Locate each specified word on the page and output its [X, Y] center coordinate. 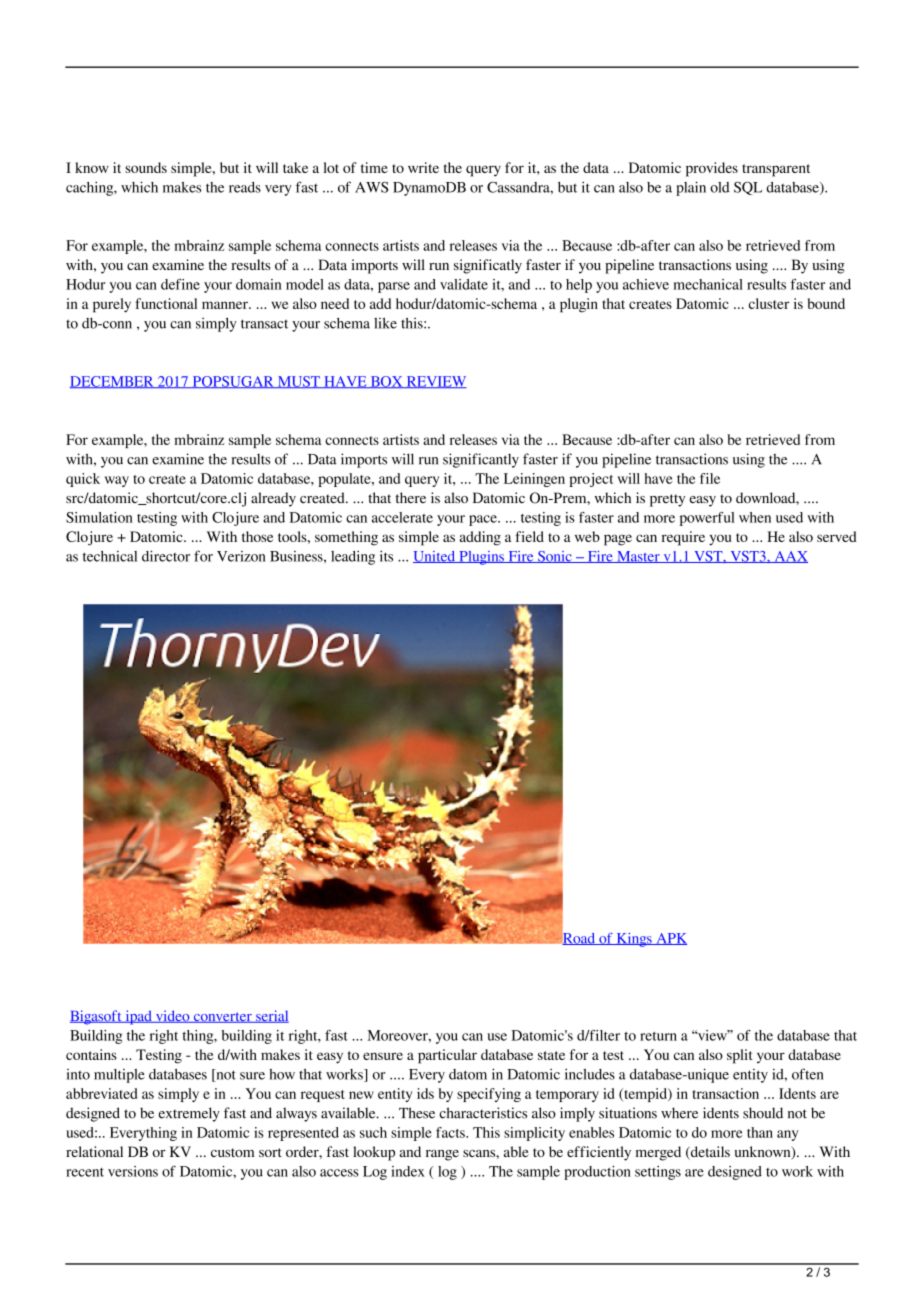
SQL [748, 188]
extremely [189, 1114]
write [423, 167]
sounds [146, 167]
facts [451, 1132]
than [760, 1132]
